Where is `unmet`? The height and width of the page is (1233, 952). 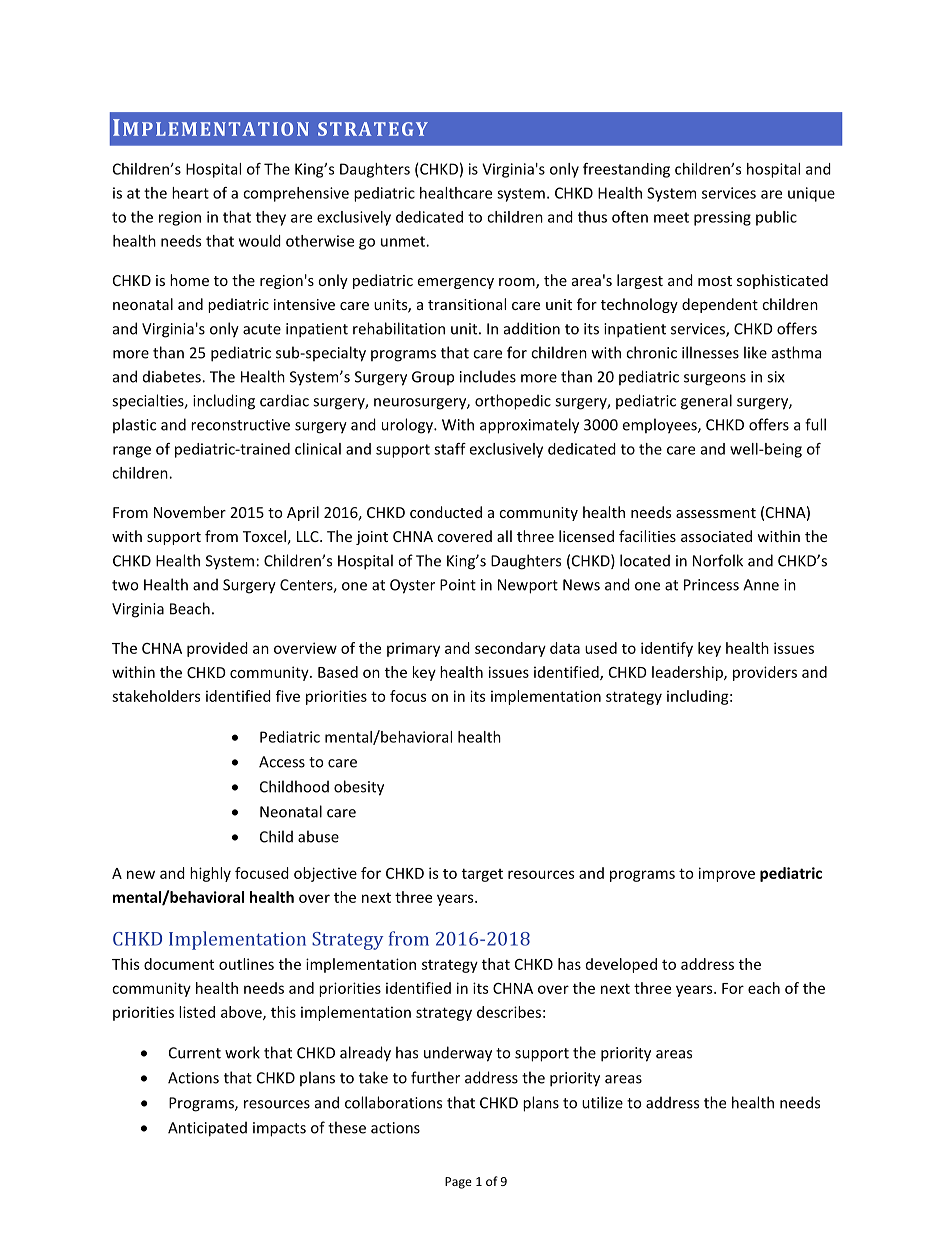
unmet is located at coordinates (404, 241).
